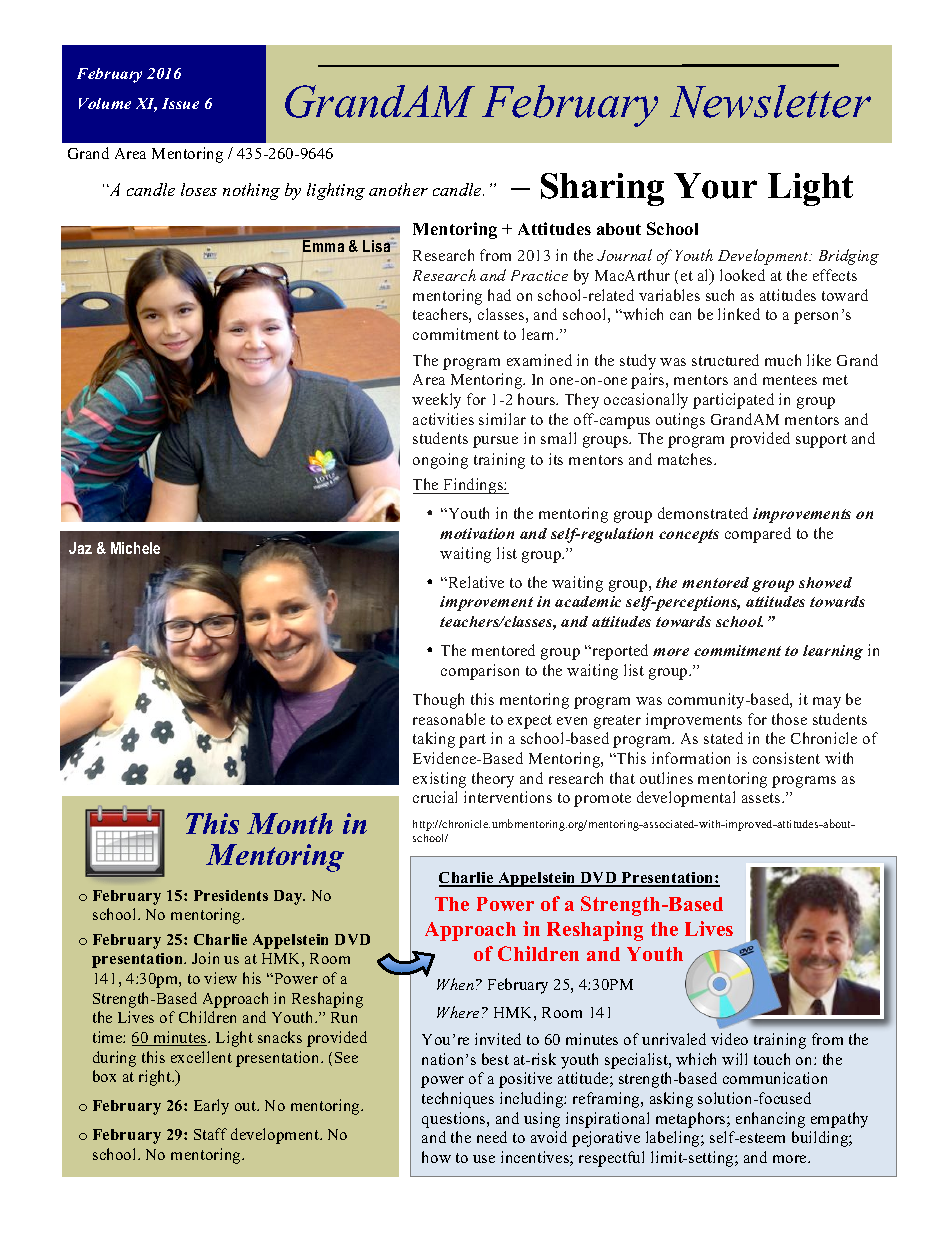 The width and height of the image is (952, 1233). What do you see at coordinates (770, 1120) in the image?
I see `enhancing` at bounding box center [770, 1120].
